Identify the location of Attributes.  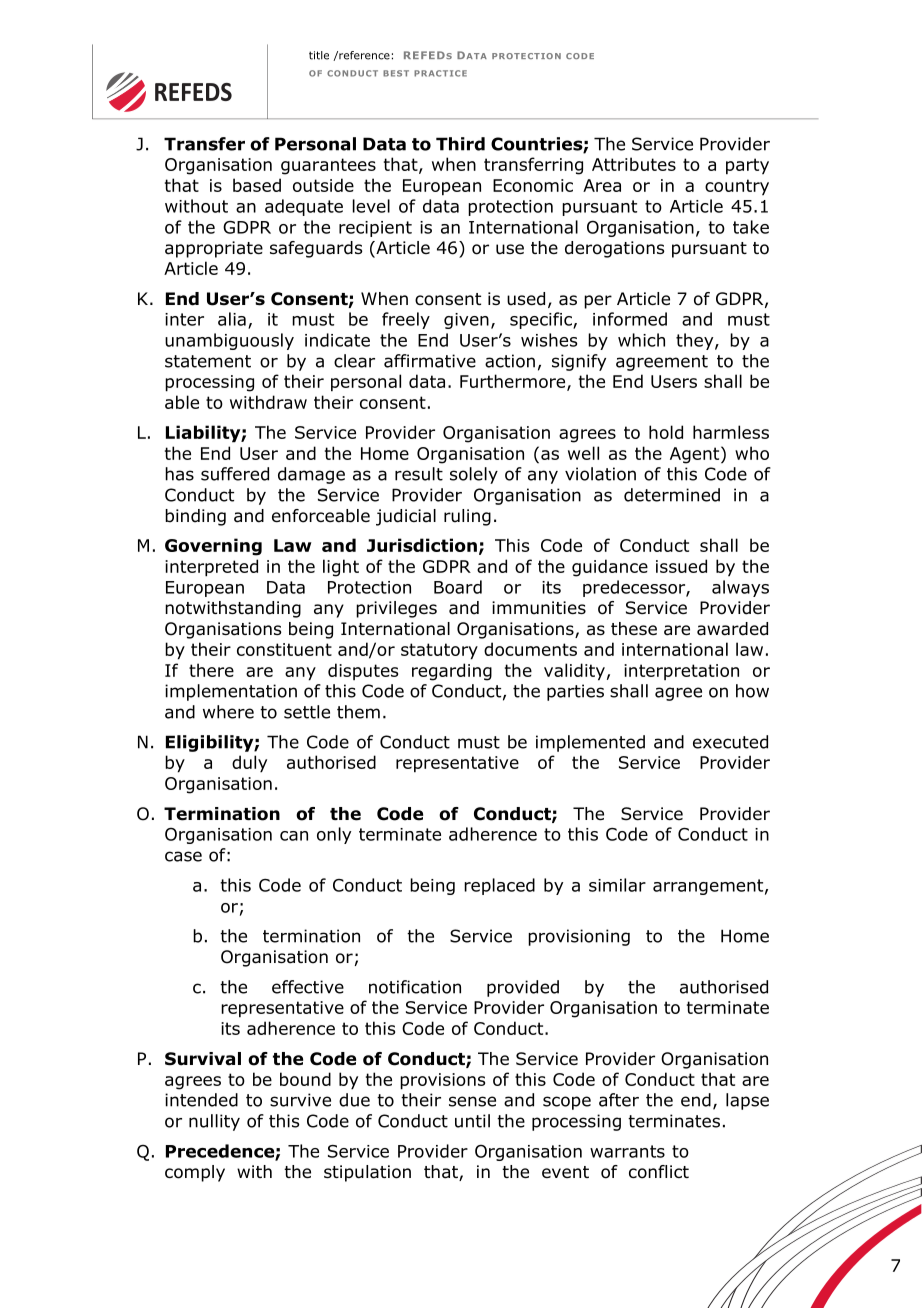
(634, 164).
